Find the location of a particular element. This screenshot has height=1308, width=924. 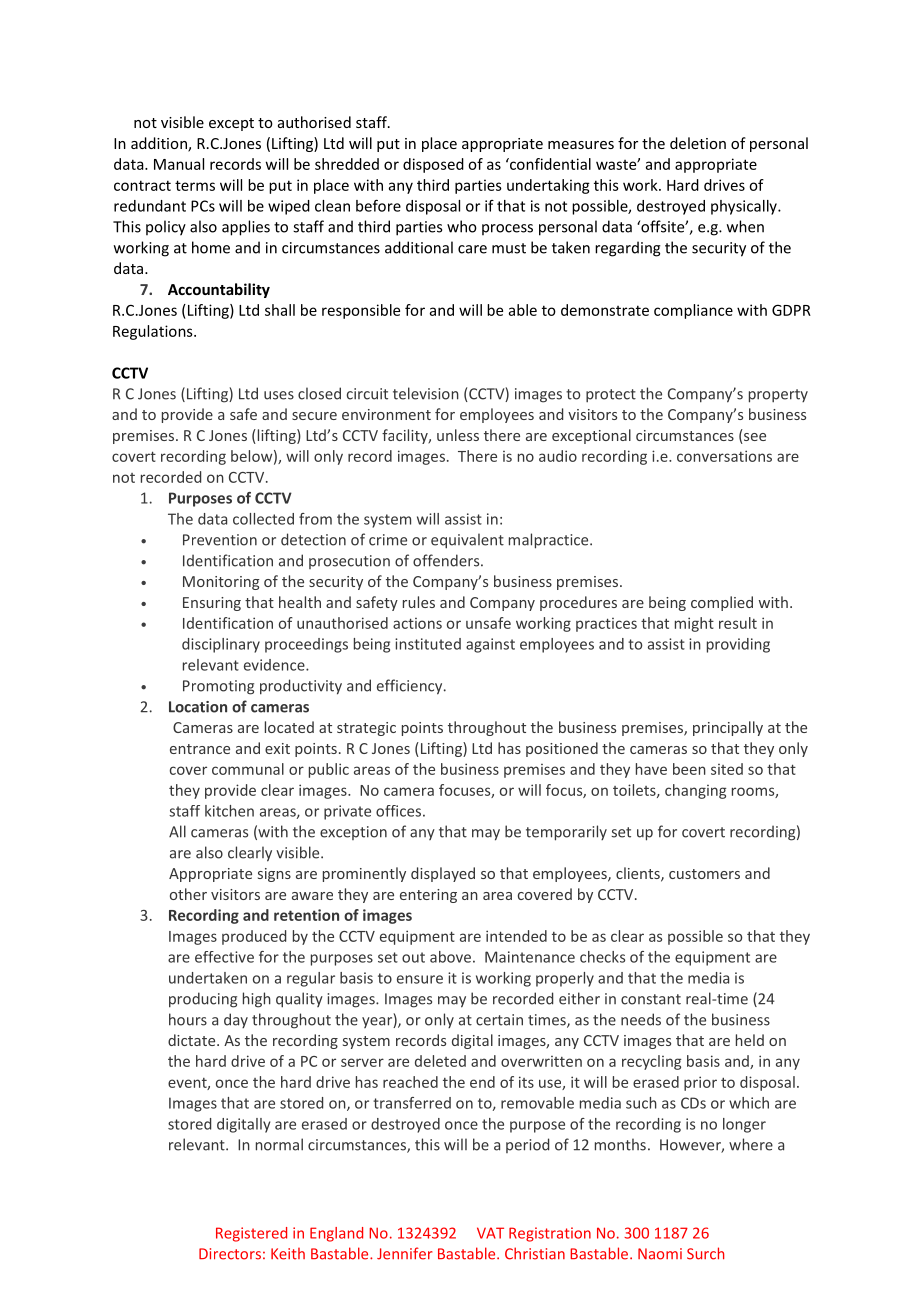

terms is located at coordinates (195, 185).
